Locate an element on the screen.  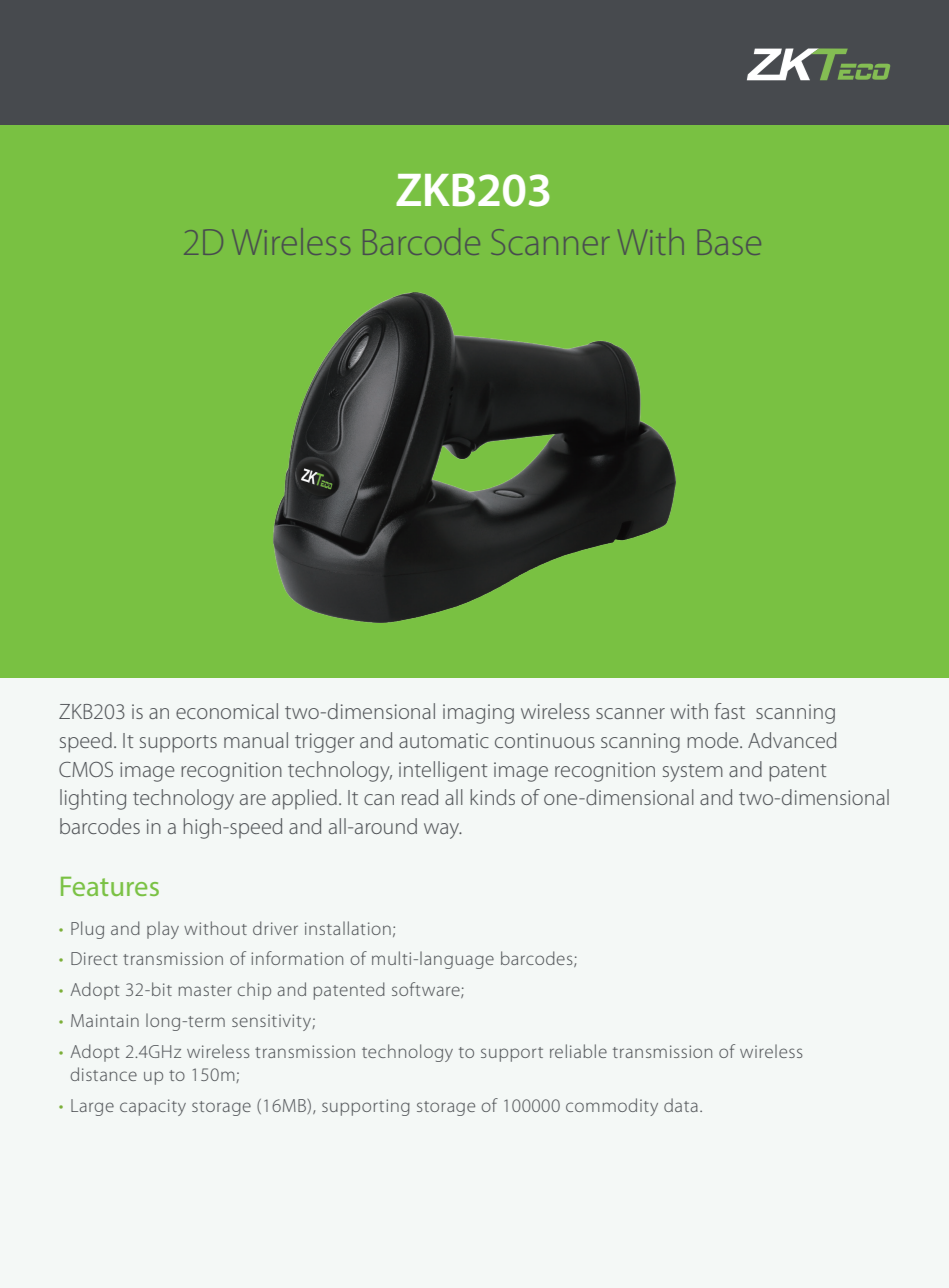
capacity is located at coordinates (153, 1107).
